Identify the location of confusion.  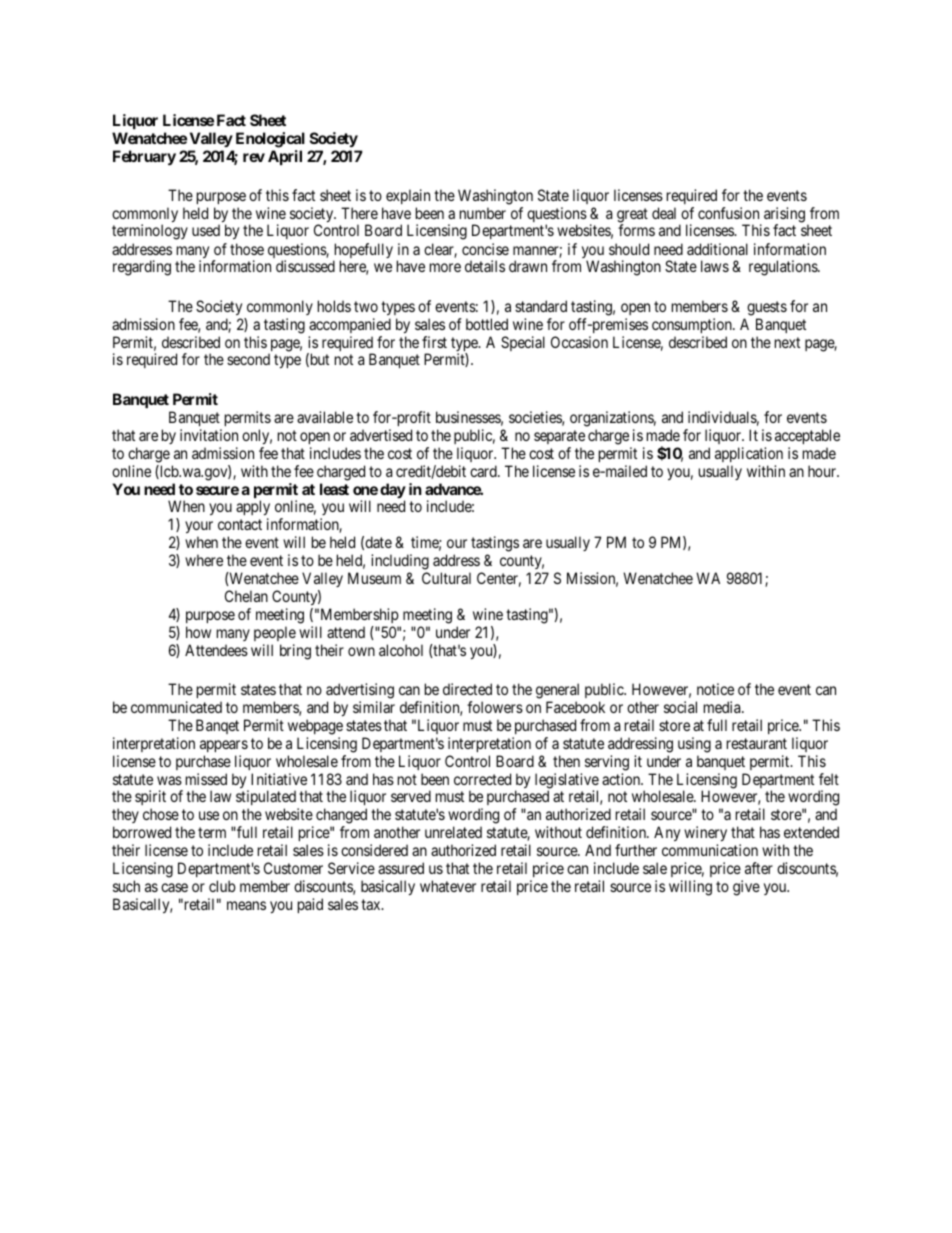
(728, 213).
